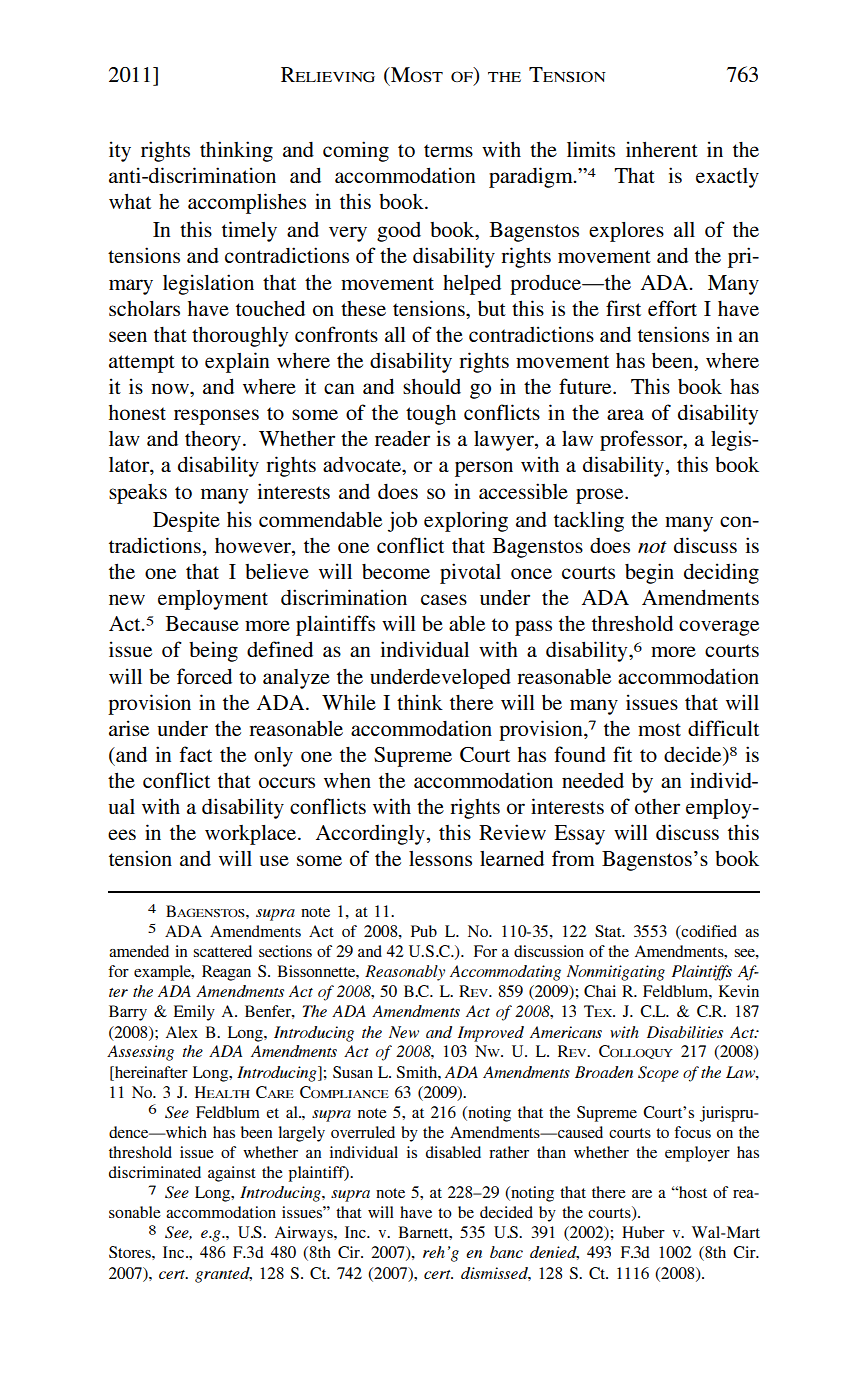 This image has width=868, height=1375. I want to click on lessons, so click(440, 858).
